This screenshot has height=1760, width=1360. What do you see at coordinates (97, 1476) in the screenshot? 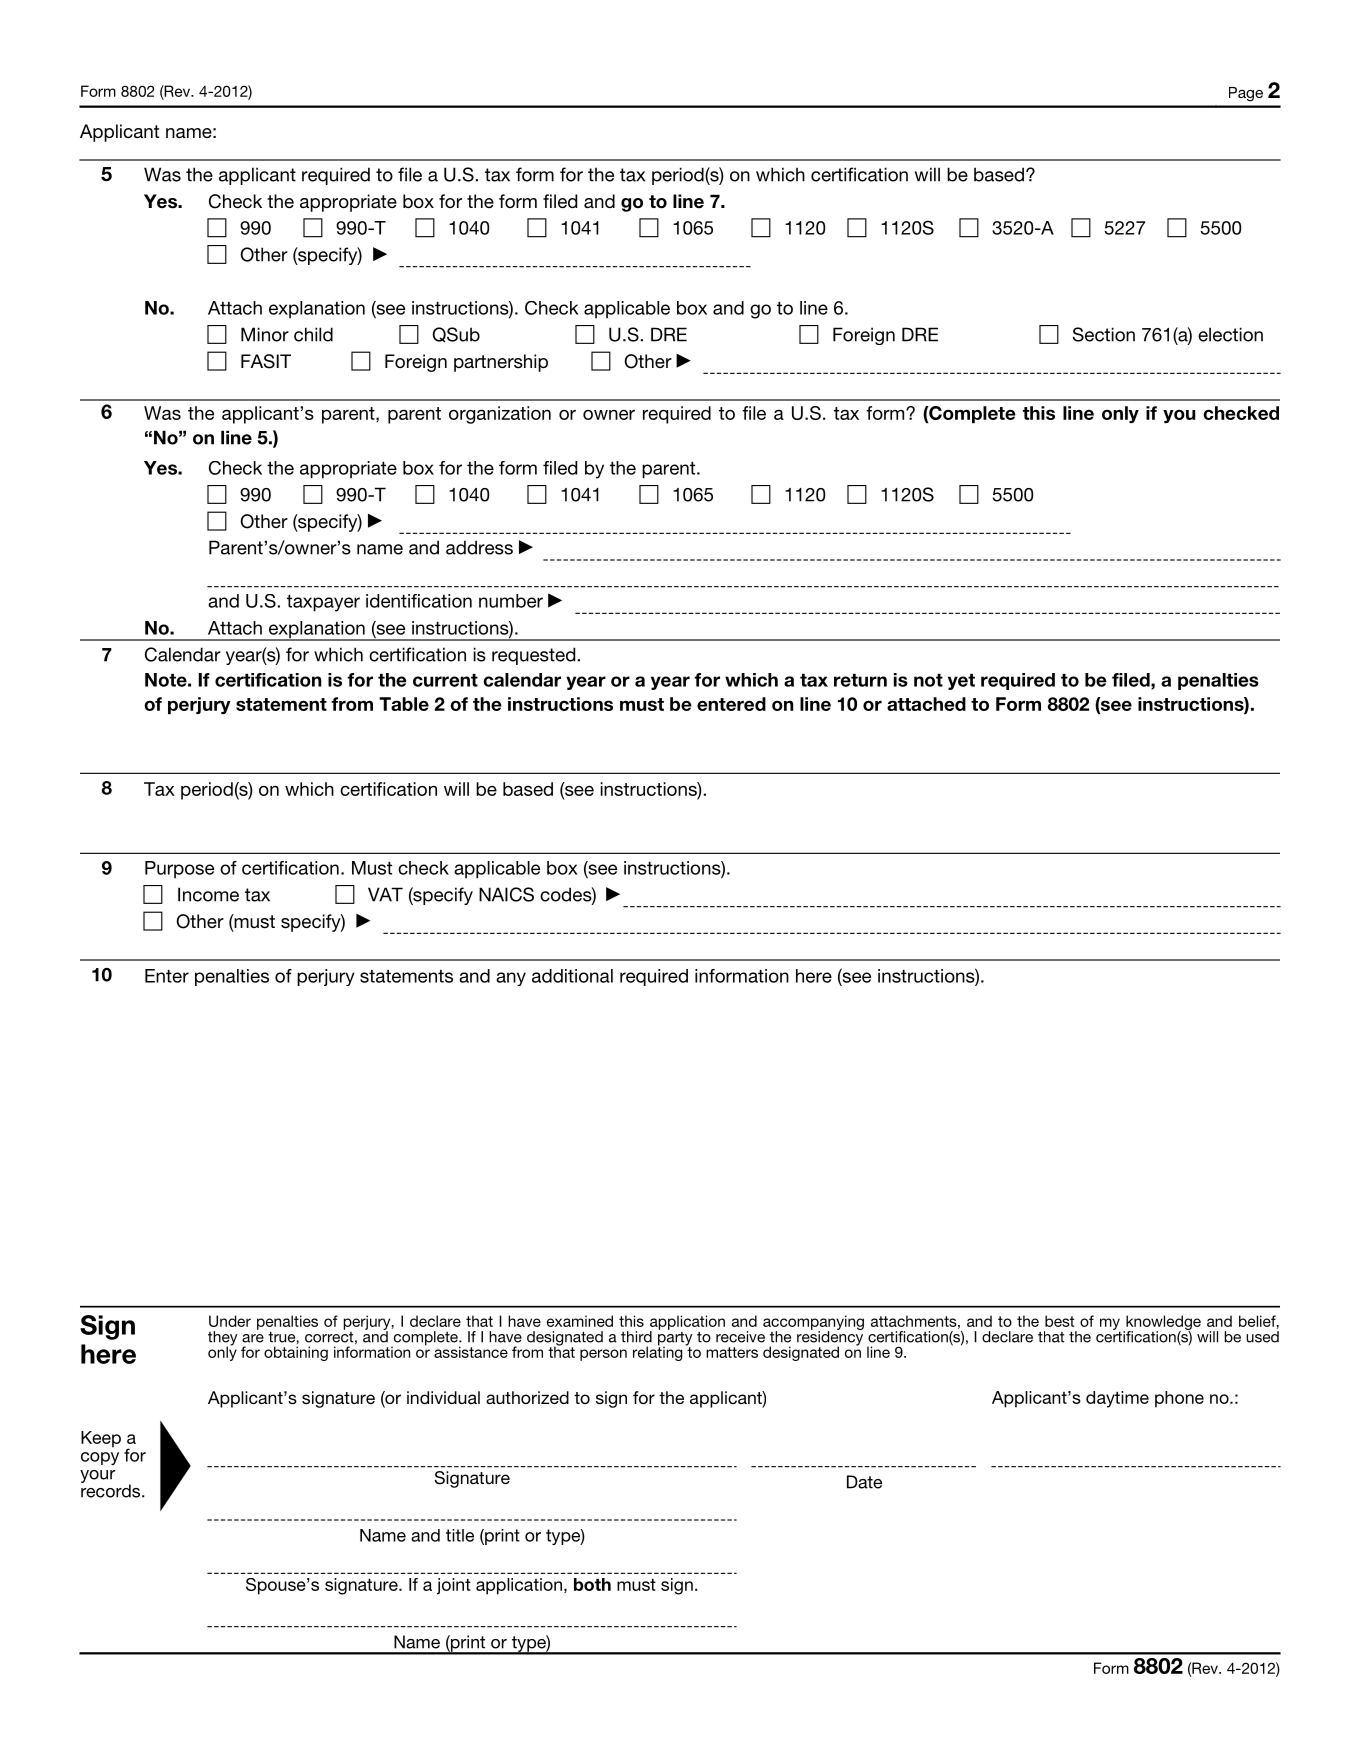
I see `your` at bounding box center [97, 1476].
